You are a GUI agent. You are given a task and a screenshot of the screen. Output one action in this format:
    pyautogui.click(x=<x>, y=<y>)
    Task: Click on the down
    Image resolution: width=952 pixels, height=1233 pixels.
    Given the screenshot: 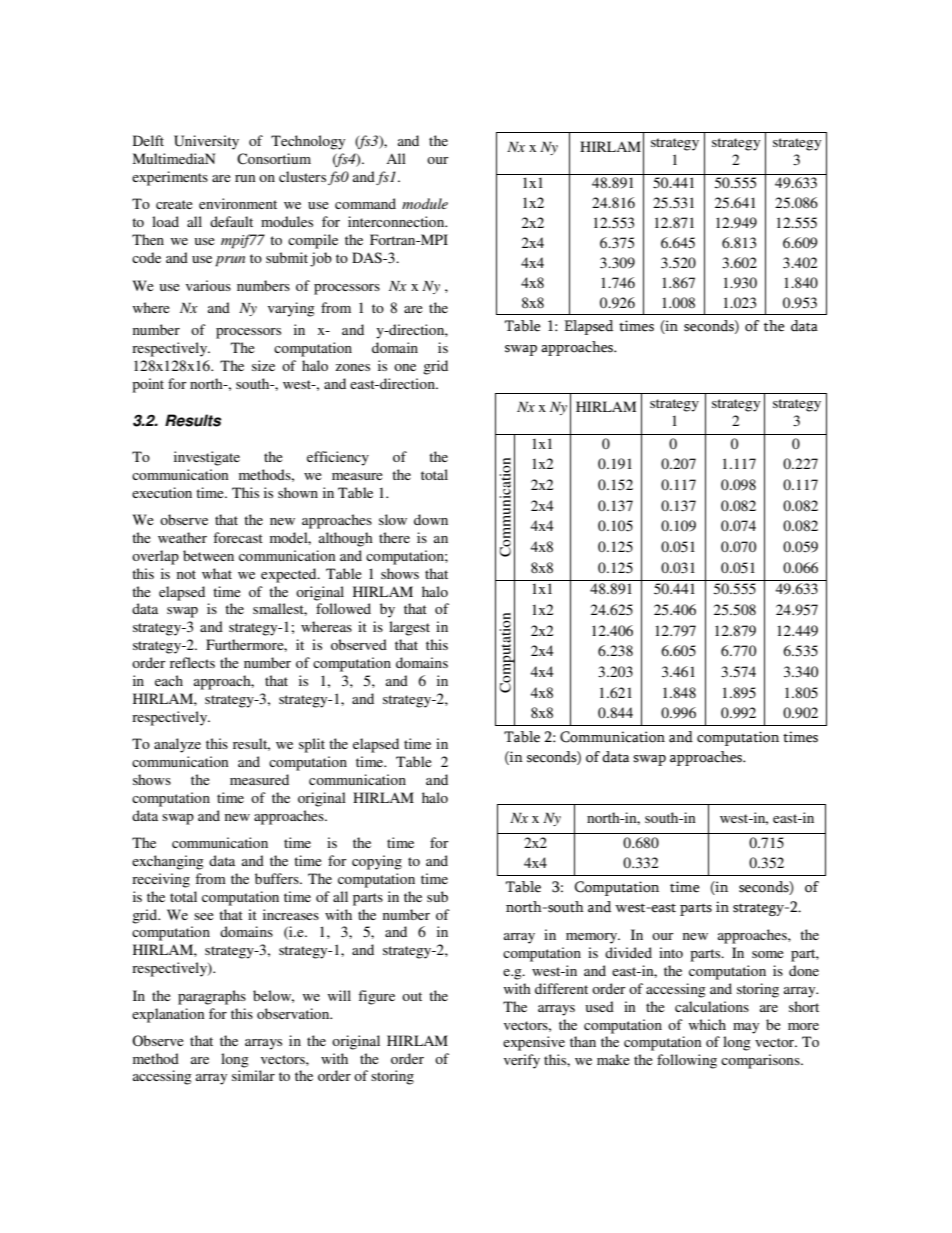 What is the action you would take?
    pyautogui.click(x=431, y=519)
